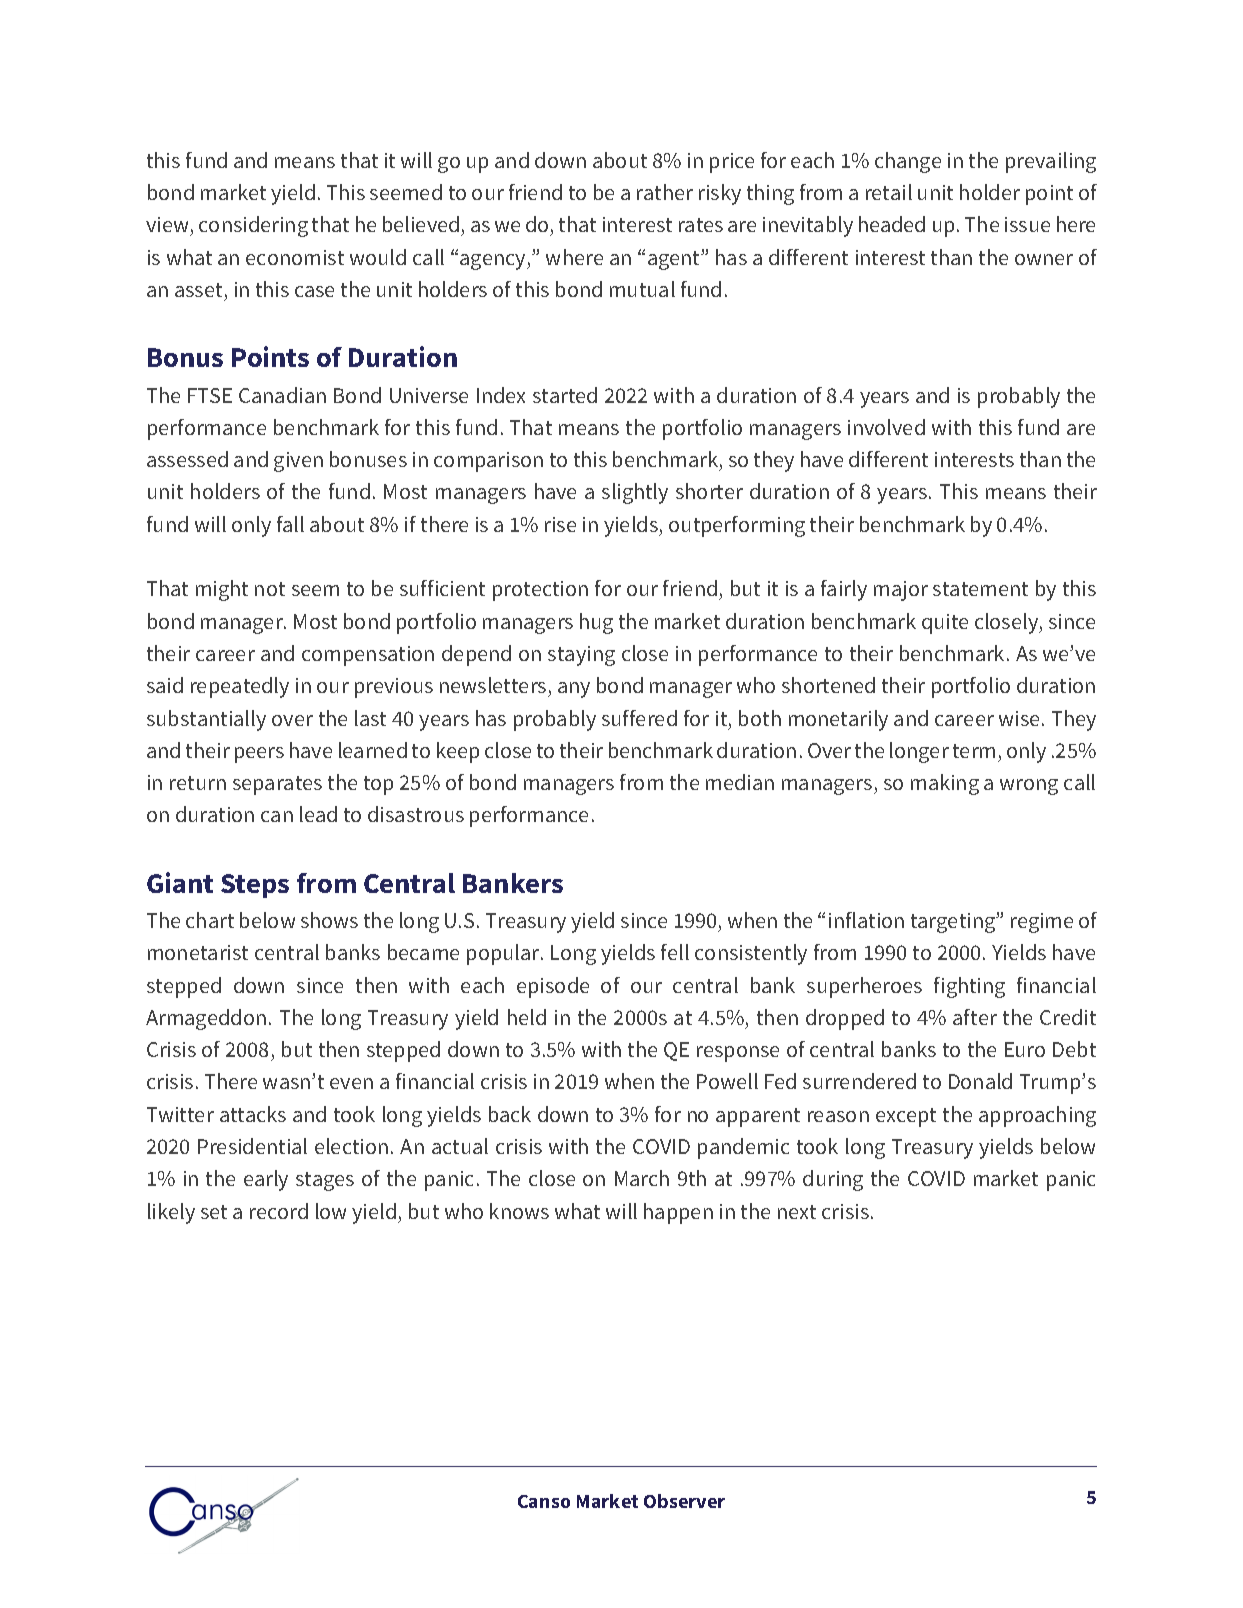  What do you see at coordinates (252, 1146) in the screenshot?
I see `Presidential` at bounding box center [252, 1146].
